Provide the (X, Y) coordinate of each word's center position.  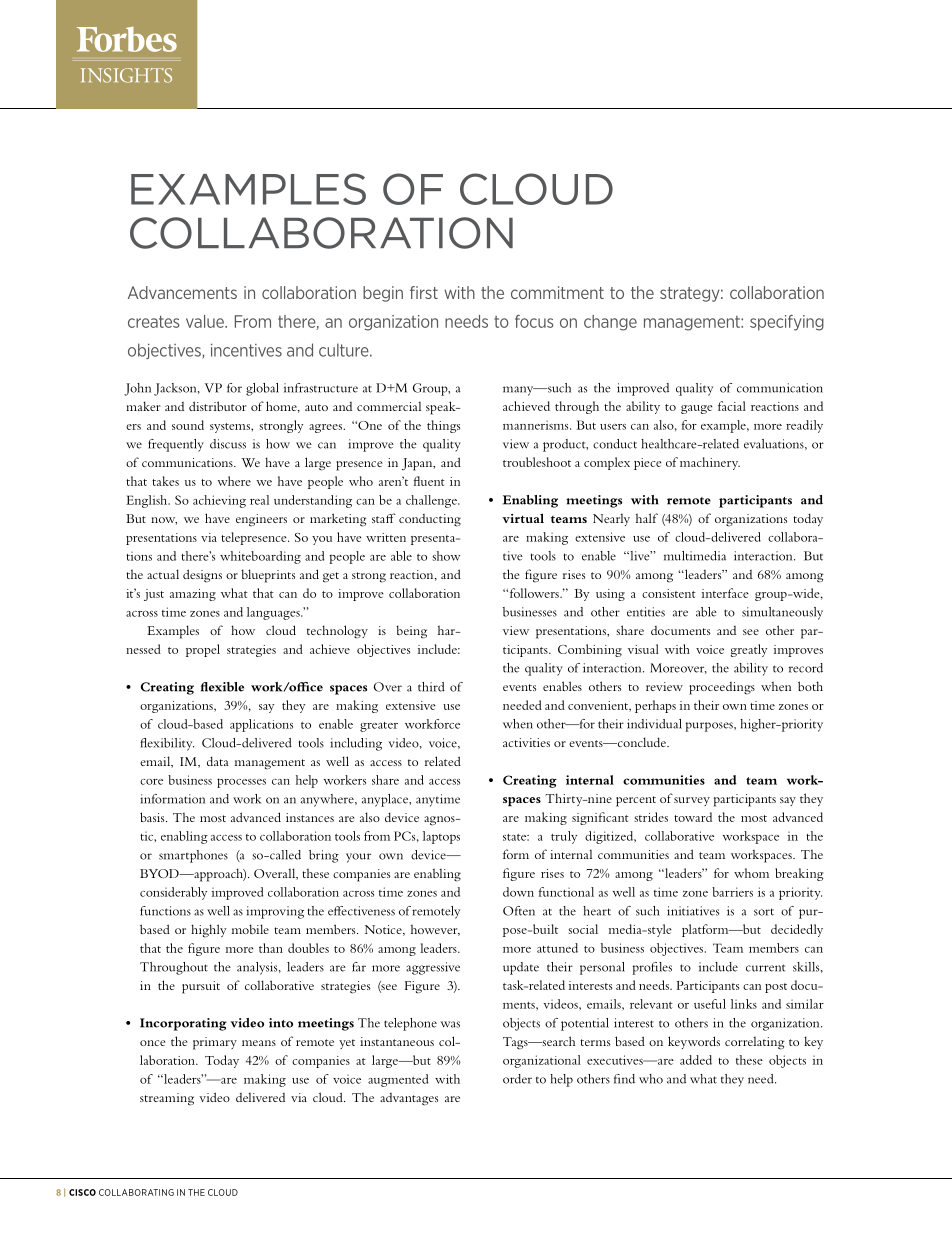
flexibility (167, 744)
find (624, 1079)
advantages (409, 1099)
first (424, 292)
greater (379, 727)
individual (654, 724)
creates (154, 321)
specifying (787, 323)
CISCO (82, 1192)
